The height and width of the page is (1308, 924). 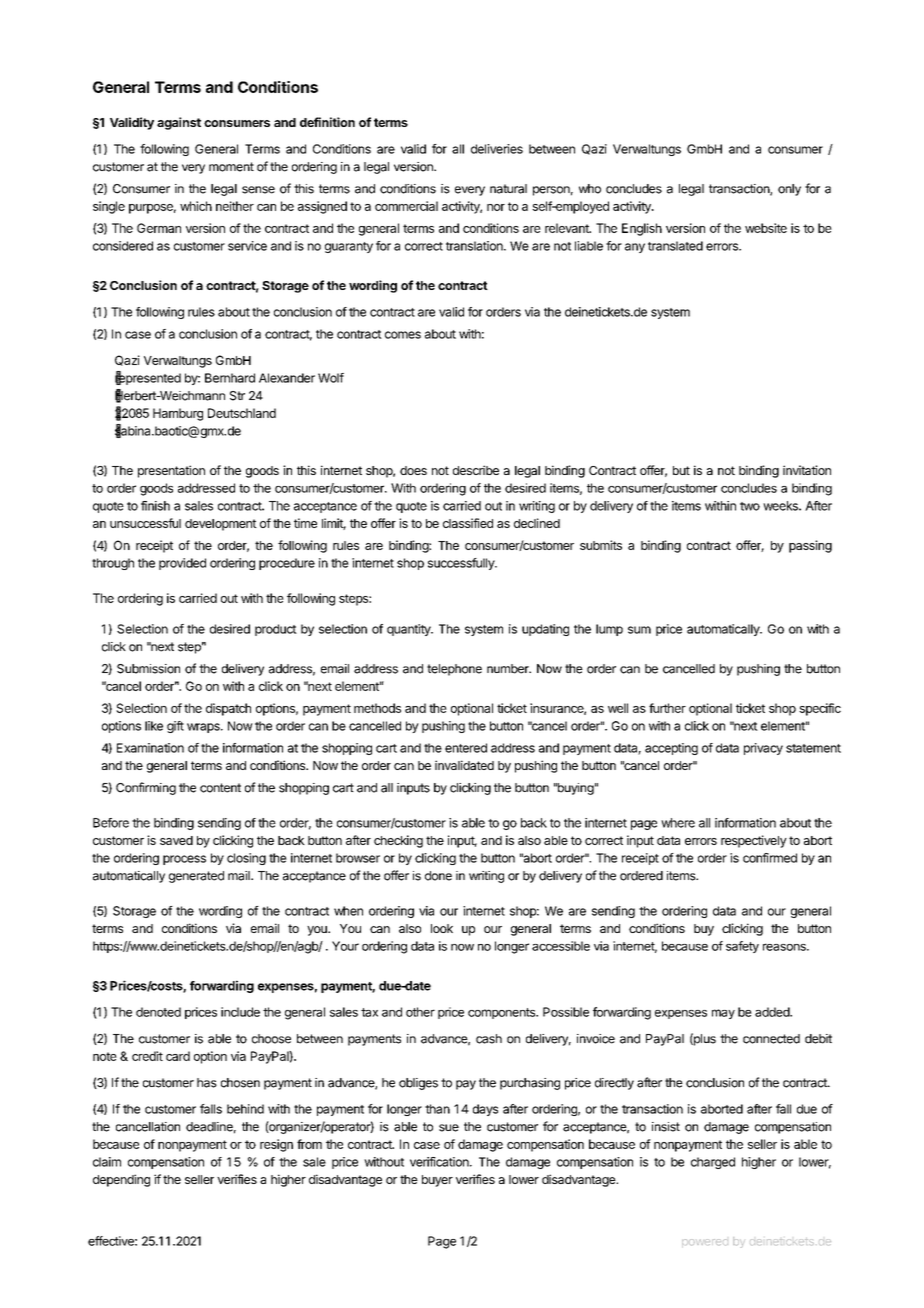 What do you see at coordinates (231, 167) in the page?
I see `moment` at bounding box center [231, 167].
